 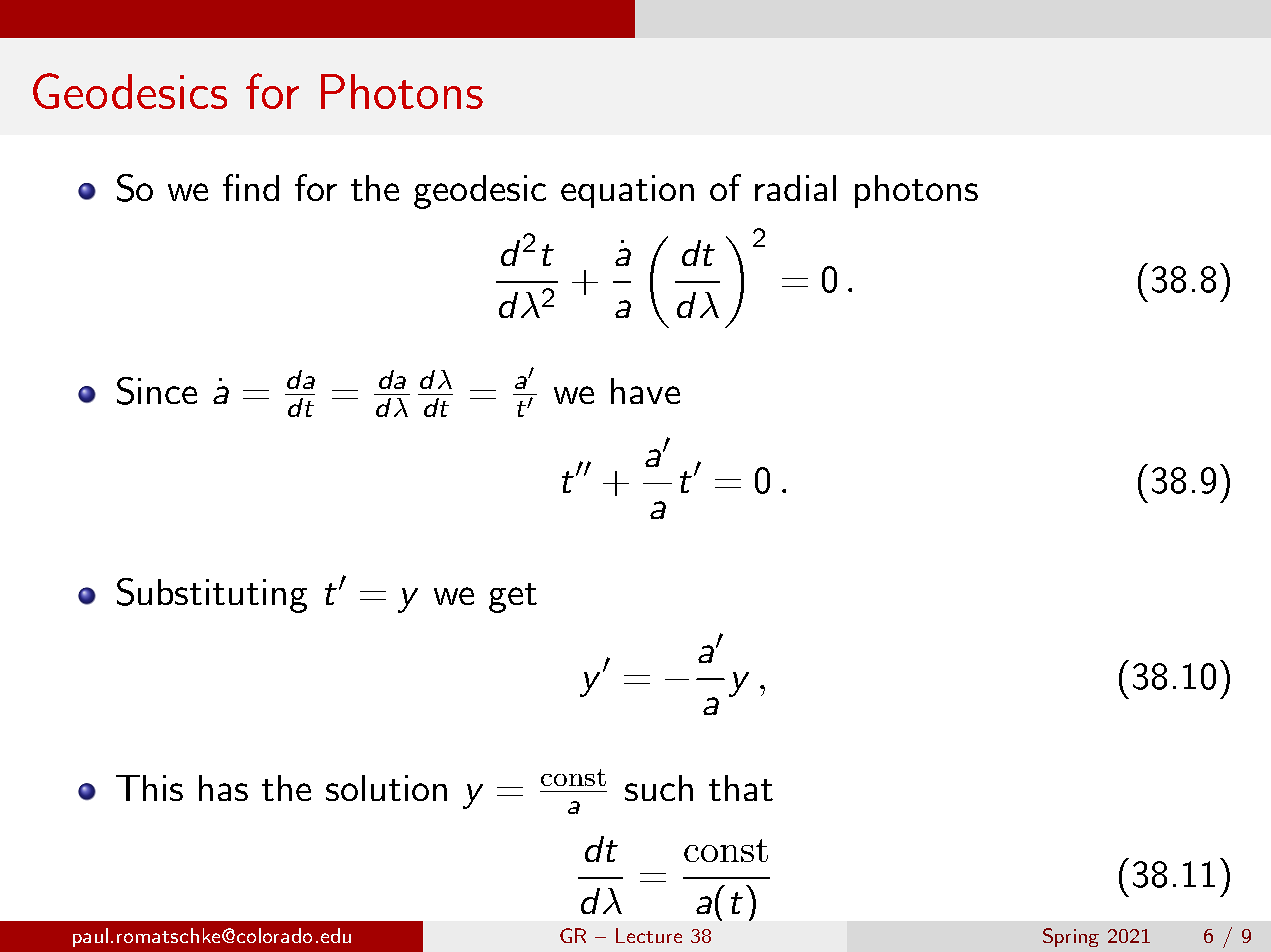 What do you see at coordinates (157, 391) in the page?
I see `Since` at bounding box center [157, 391].
